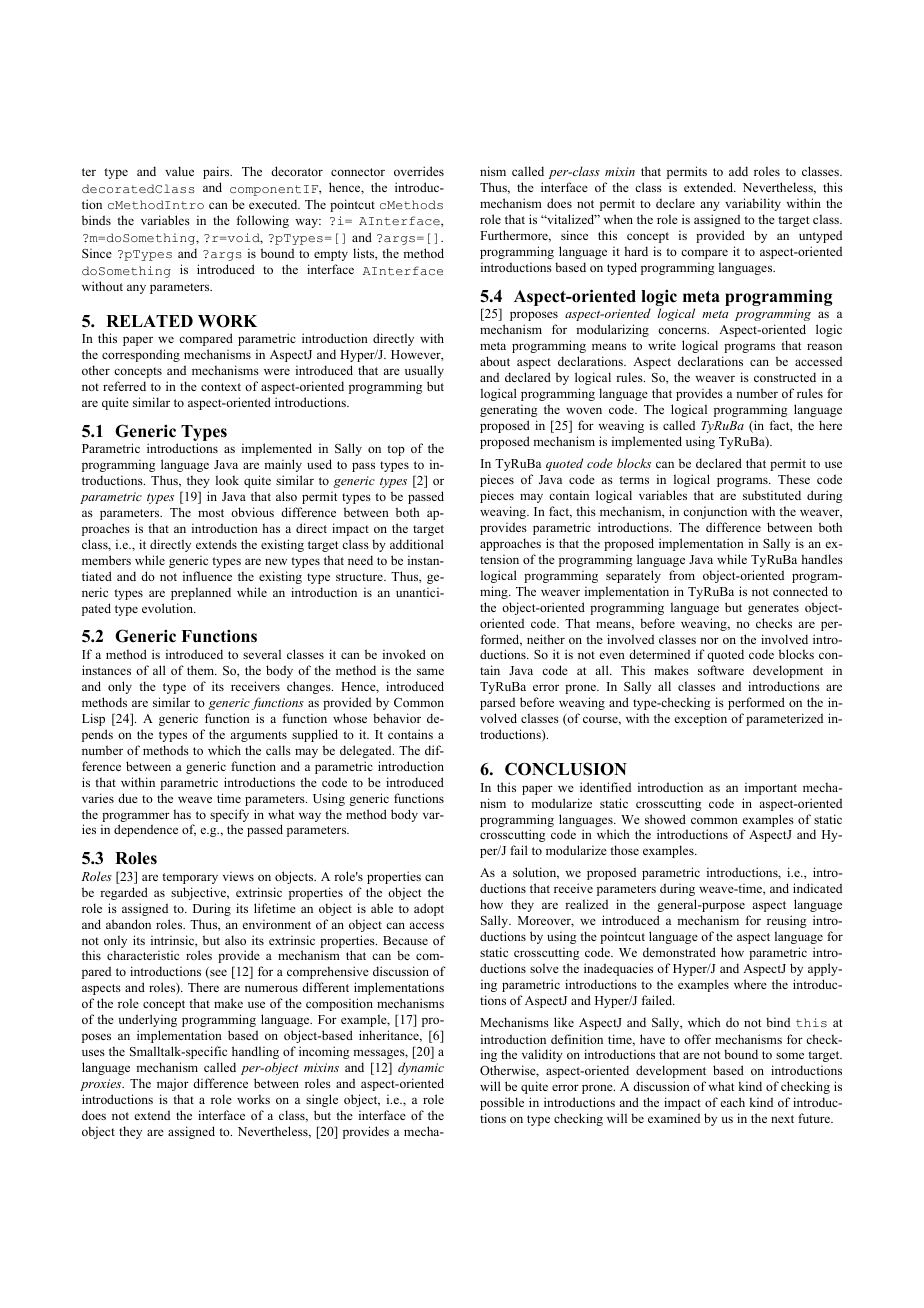 The width and height of the page is (924, 1308). Describe the element at coordinates (173, 1084) in the page. I see `major` at that location.
